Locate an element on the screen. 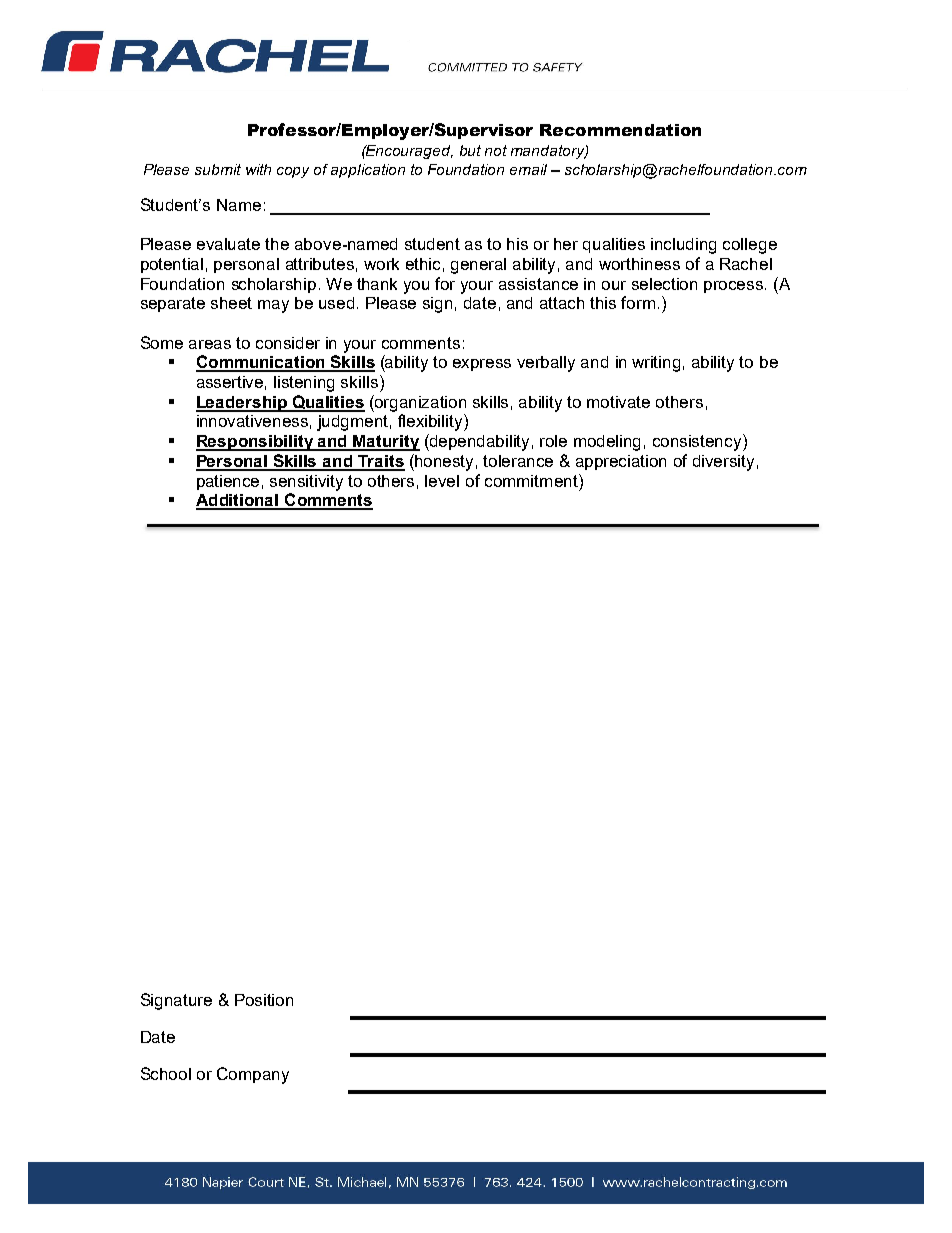  submit is located at coordinates (218, 169).
